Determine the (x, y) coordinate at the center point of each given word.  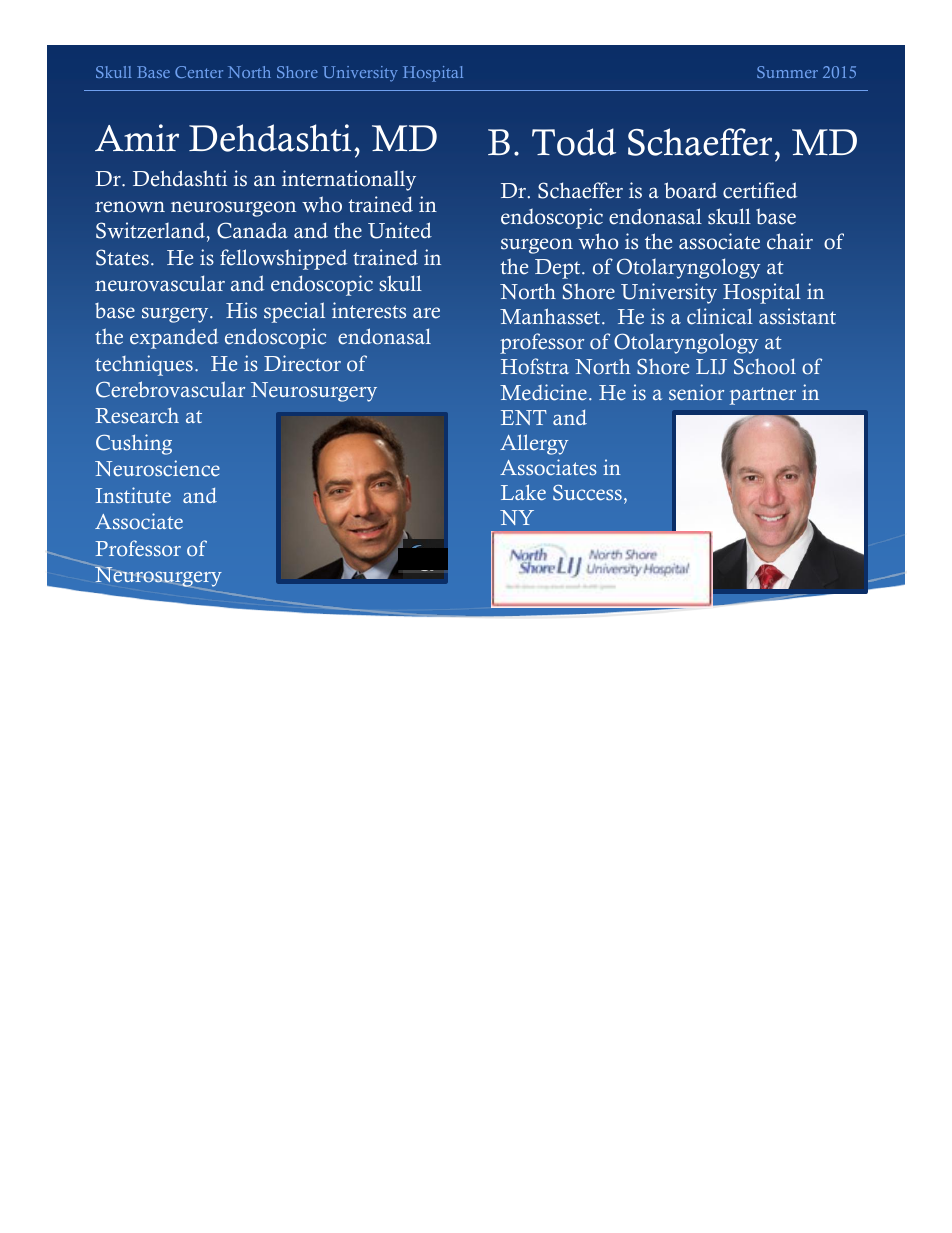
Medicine (543, 392)
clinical (720, 316)
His (241, 310)
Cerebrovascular (170, 389)
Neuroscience (157, 468)
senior (696, 392)
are (426, 313)
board (690, 190)
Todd (574, 142)
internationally (349, 180)
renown (130, 207)
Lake (523, 492)
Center (199, 72)
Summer (787, 72)
